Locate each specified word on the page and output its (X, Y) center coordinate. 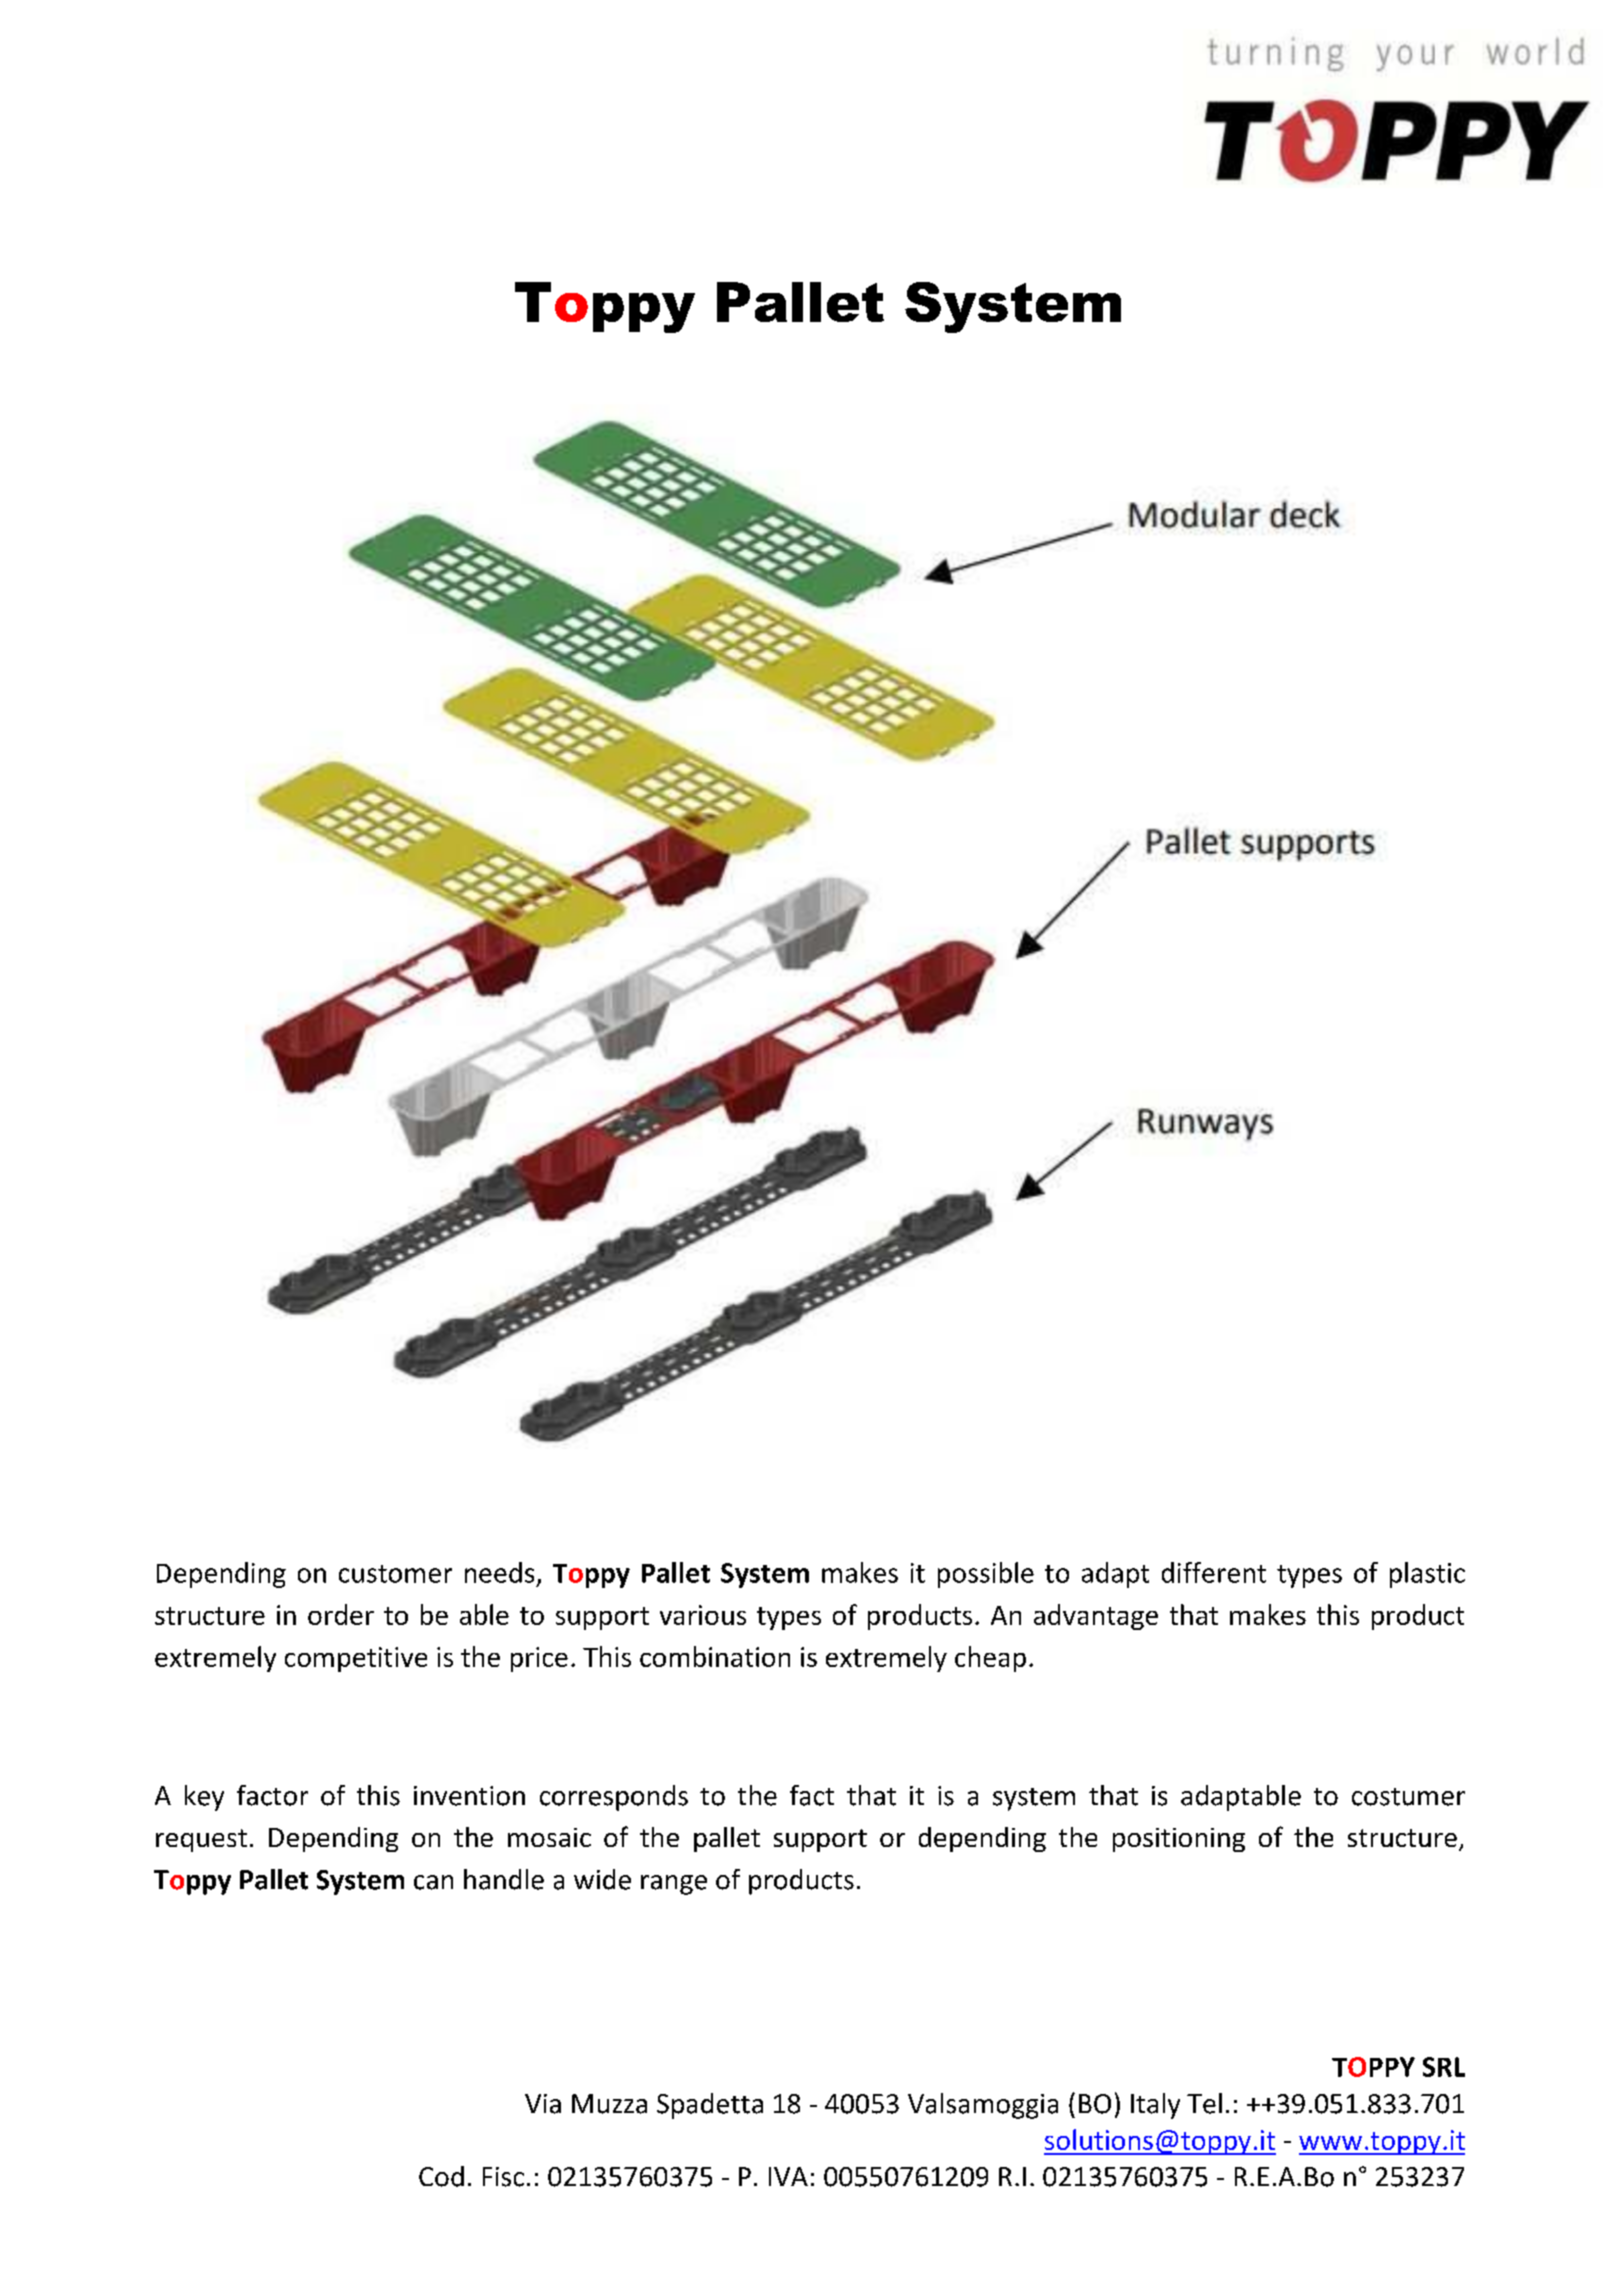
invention (469, 1796)
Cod (441, 2176)
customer (395, 1574)
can (433, 1882)
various (703, 1615)
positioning (1179, 1840)
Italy (1155, 2106)
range (674, 1885)
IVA (788, 2176)
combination (715, 1656)
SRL (1444, 2067)
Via (543, 2104)
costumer (1408, 1797)
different (1214, 1572)
